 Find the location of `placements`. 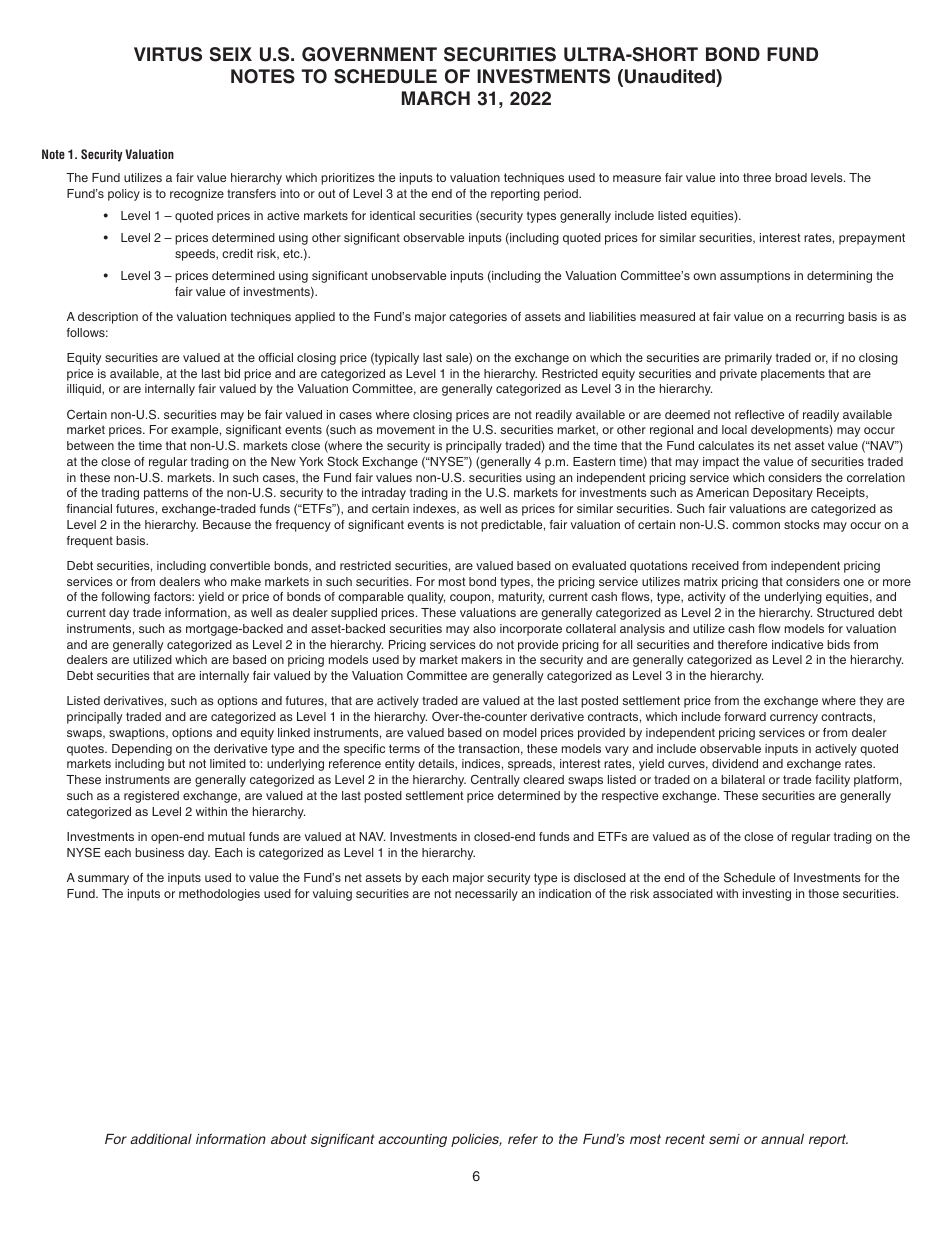

placements is located at coordinates (793, 375).
